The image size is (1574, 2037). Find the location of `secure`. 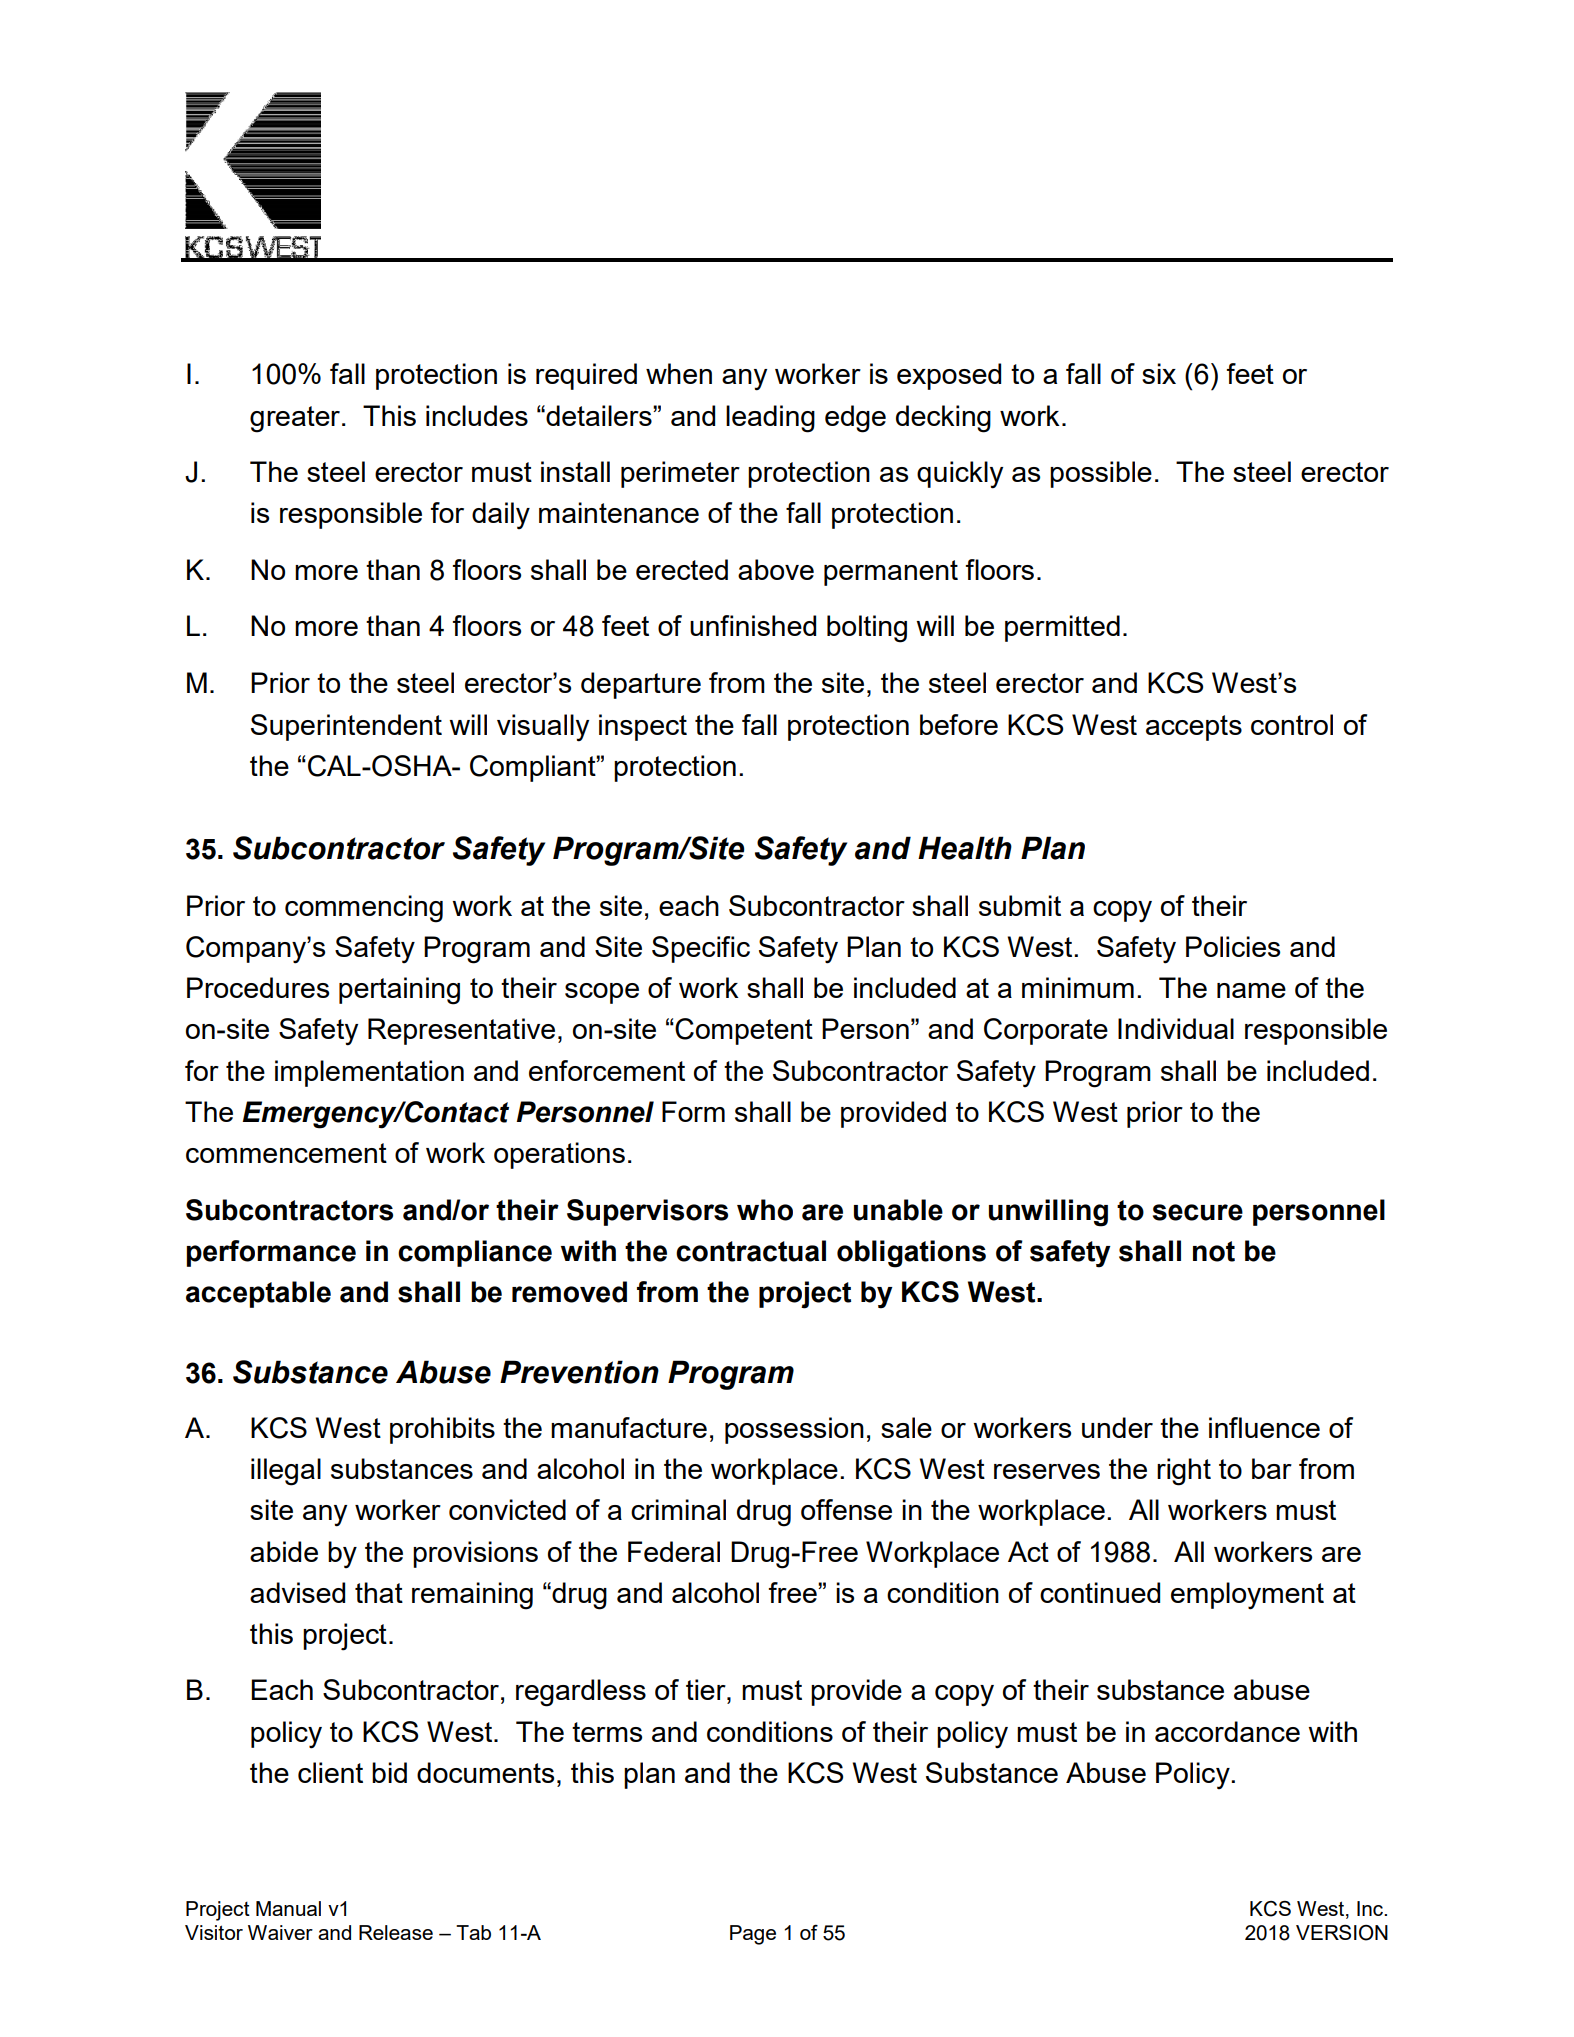

secure is located at coordinates (1198, 1212).
